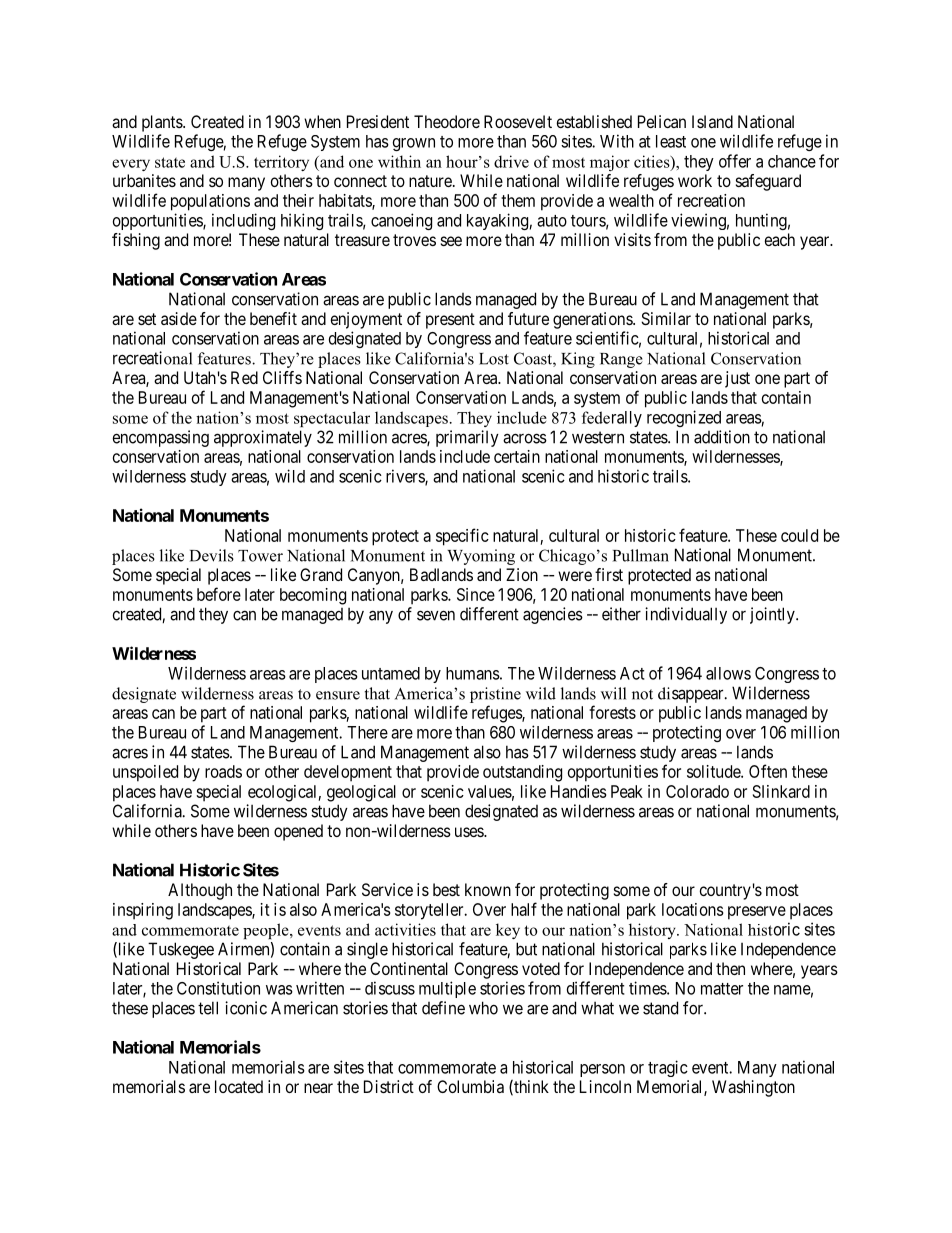 Image resolution: width=952 pixels, height=1233 pixels. What do you see at coordinates (467, 438) in the page?
I see `primarily` at bounding box center [467, 438].
